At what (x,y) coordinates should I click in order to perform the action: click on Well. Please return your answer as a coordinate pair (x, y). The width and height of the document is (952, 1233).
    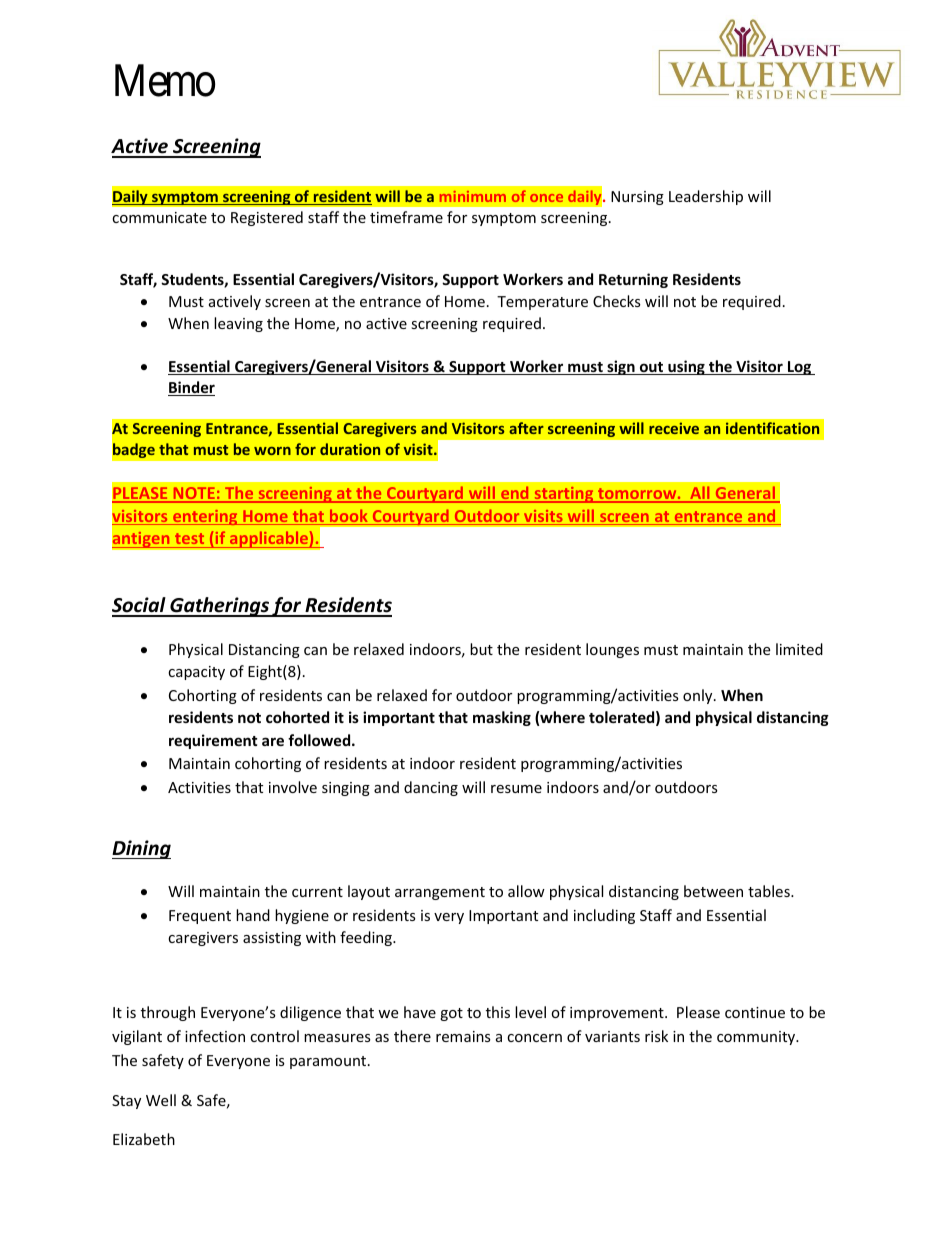
    Looking at the image, I should click on (161, 1100).
